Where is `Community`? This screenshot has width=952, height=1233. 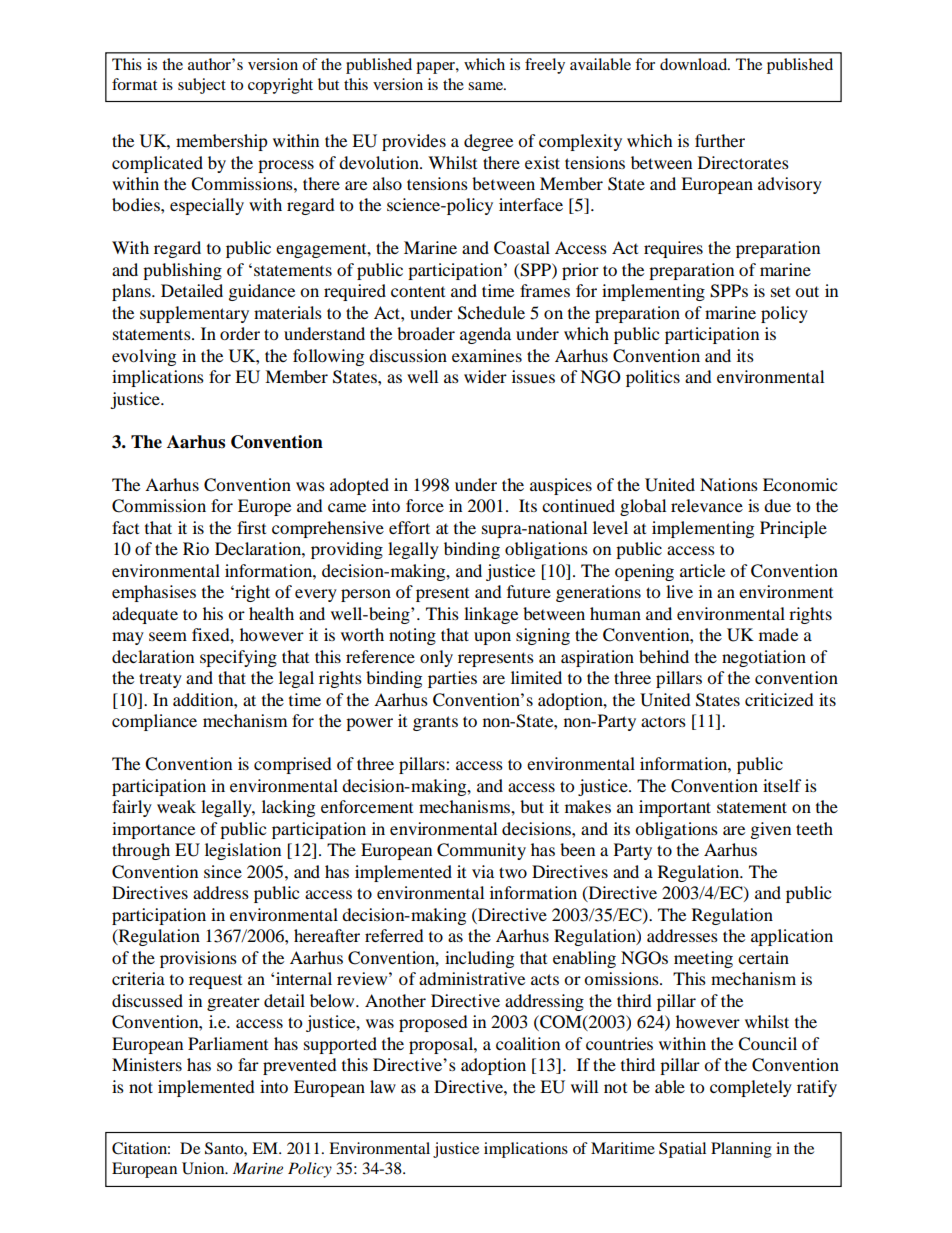 Community is located at coordinates (481, 851).
